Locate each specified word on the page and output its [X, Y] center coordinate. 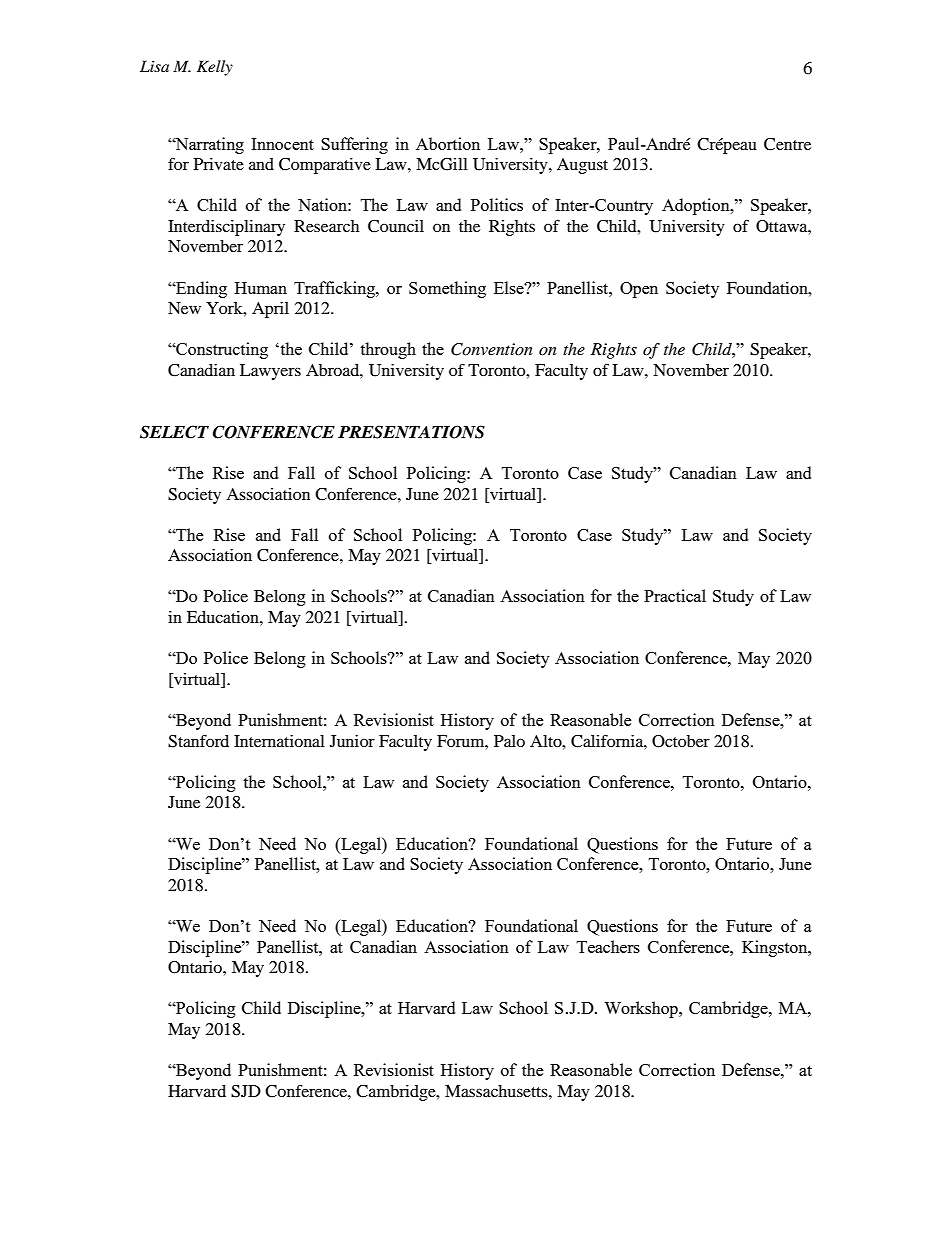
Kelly [215, 68]
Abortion [448, 143]
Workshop [642, 1009]
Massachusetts [497, 1091]
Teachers [608, 946]
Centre [787, 144]
